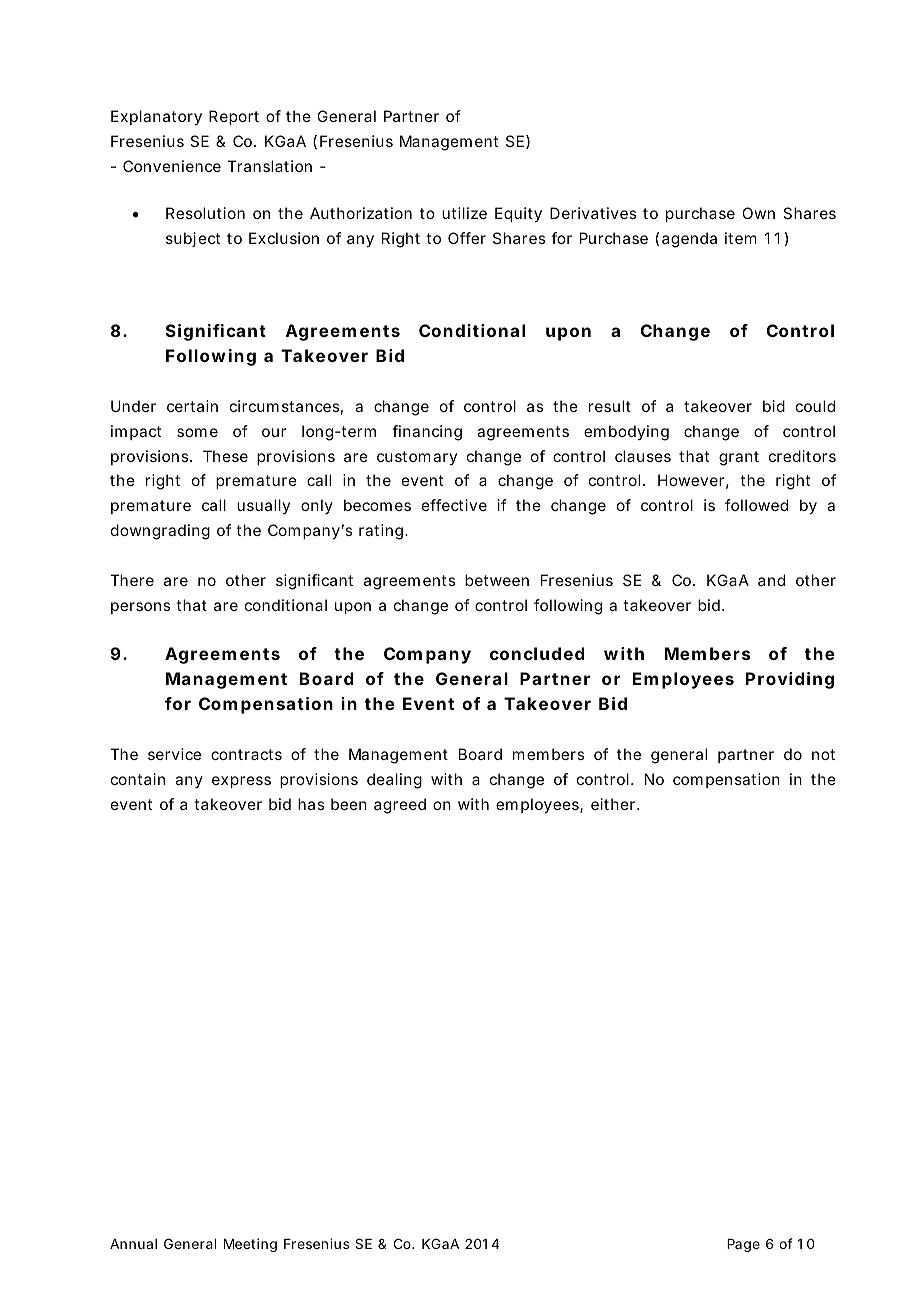 The image size is (924, 1308). Describe the element at coordinates (234, 117) in the document. I see `Report` at that location.
